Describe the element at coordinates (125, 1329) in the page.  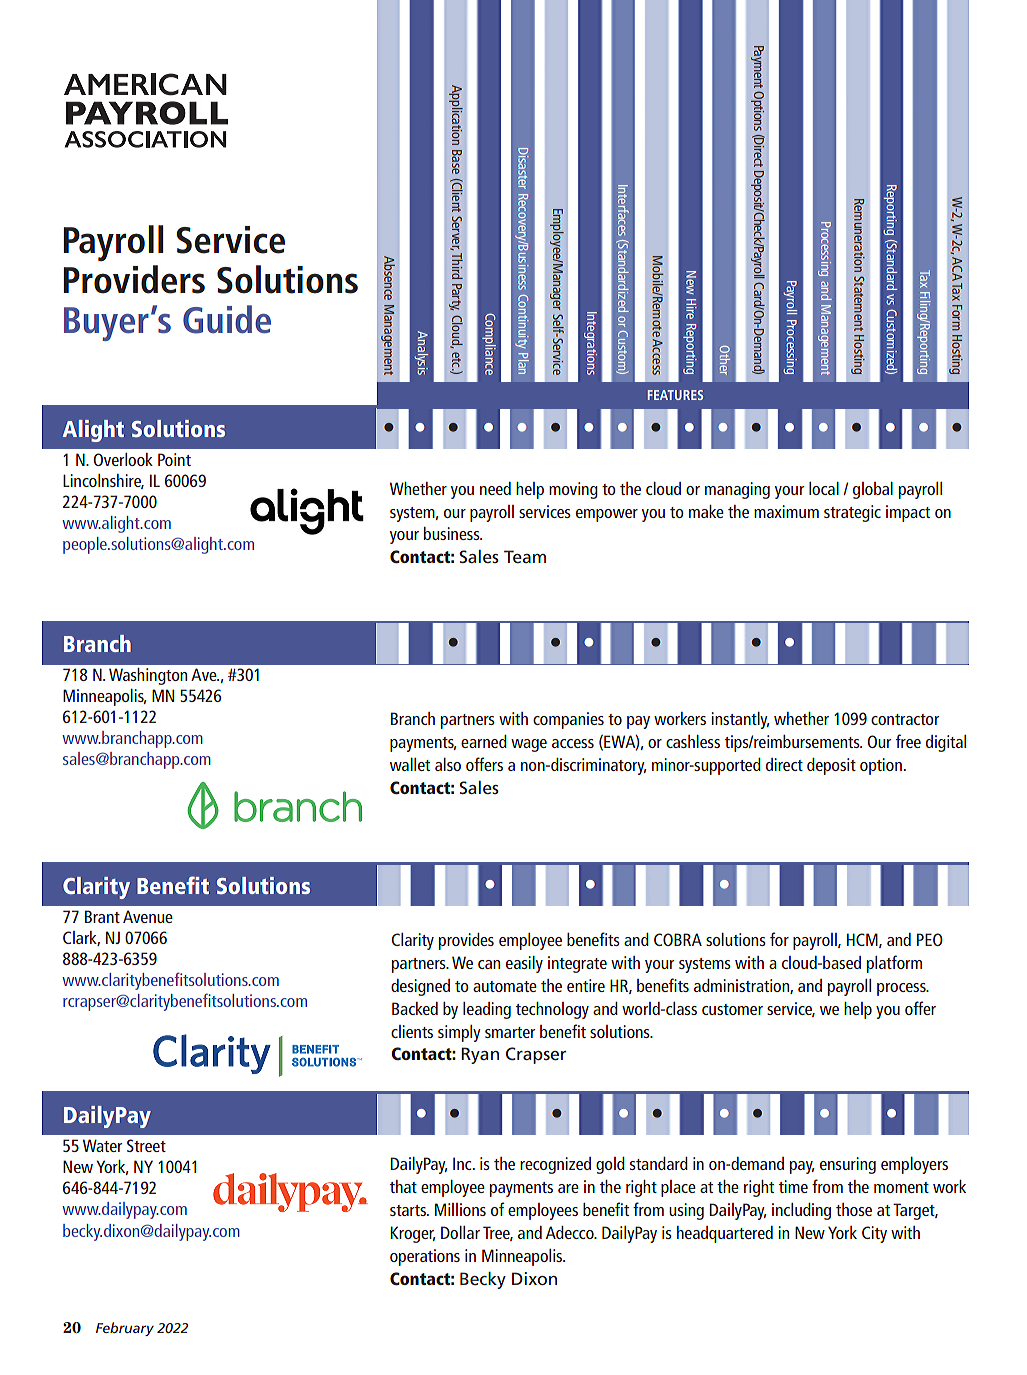
I see `February` at that location.
